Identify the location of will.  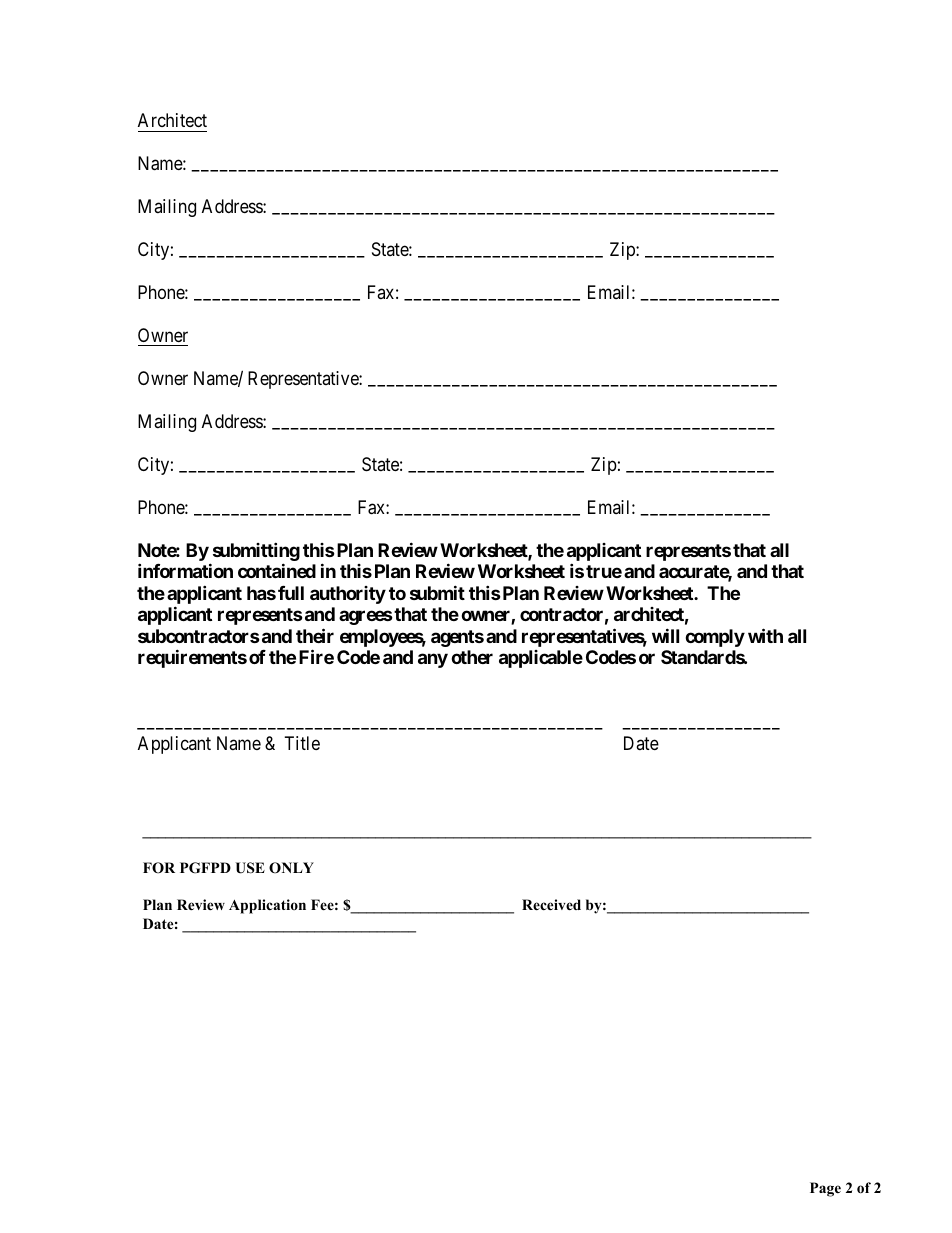
(665, 635).
